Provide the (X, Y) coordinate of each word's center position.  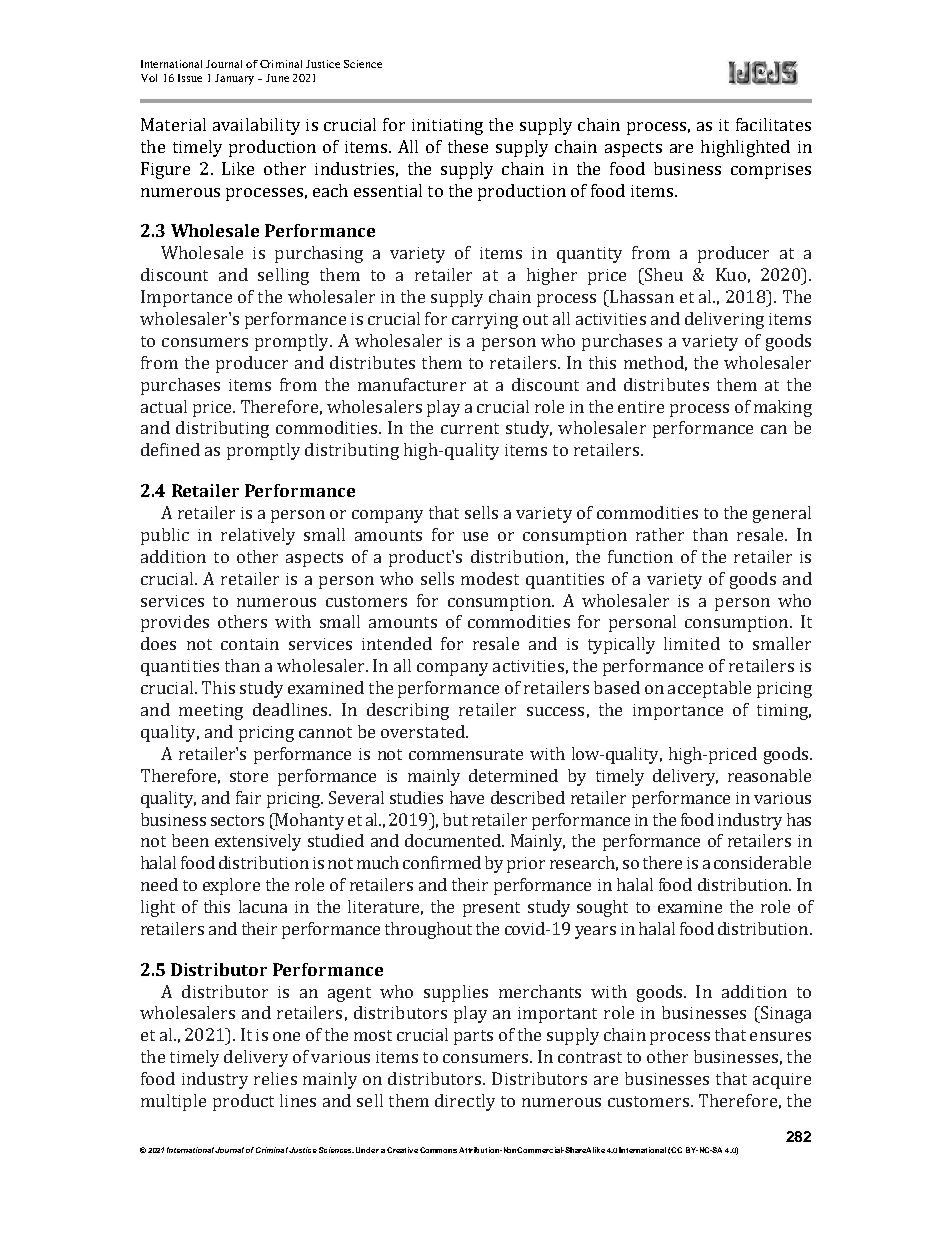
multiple (173, 1102)
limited (692, 643)
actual (164, 406)
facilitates (773, 124)
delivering (724, 320)
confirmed (442, 862)
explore (231, 886)
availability (256, 126)
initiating (447, 127)
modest (490, 578)
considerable (762, 862)
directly (465, 1102)
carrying (485, 321)
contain (250, 644)
